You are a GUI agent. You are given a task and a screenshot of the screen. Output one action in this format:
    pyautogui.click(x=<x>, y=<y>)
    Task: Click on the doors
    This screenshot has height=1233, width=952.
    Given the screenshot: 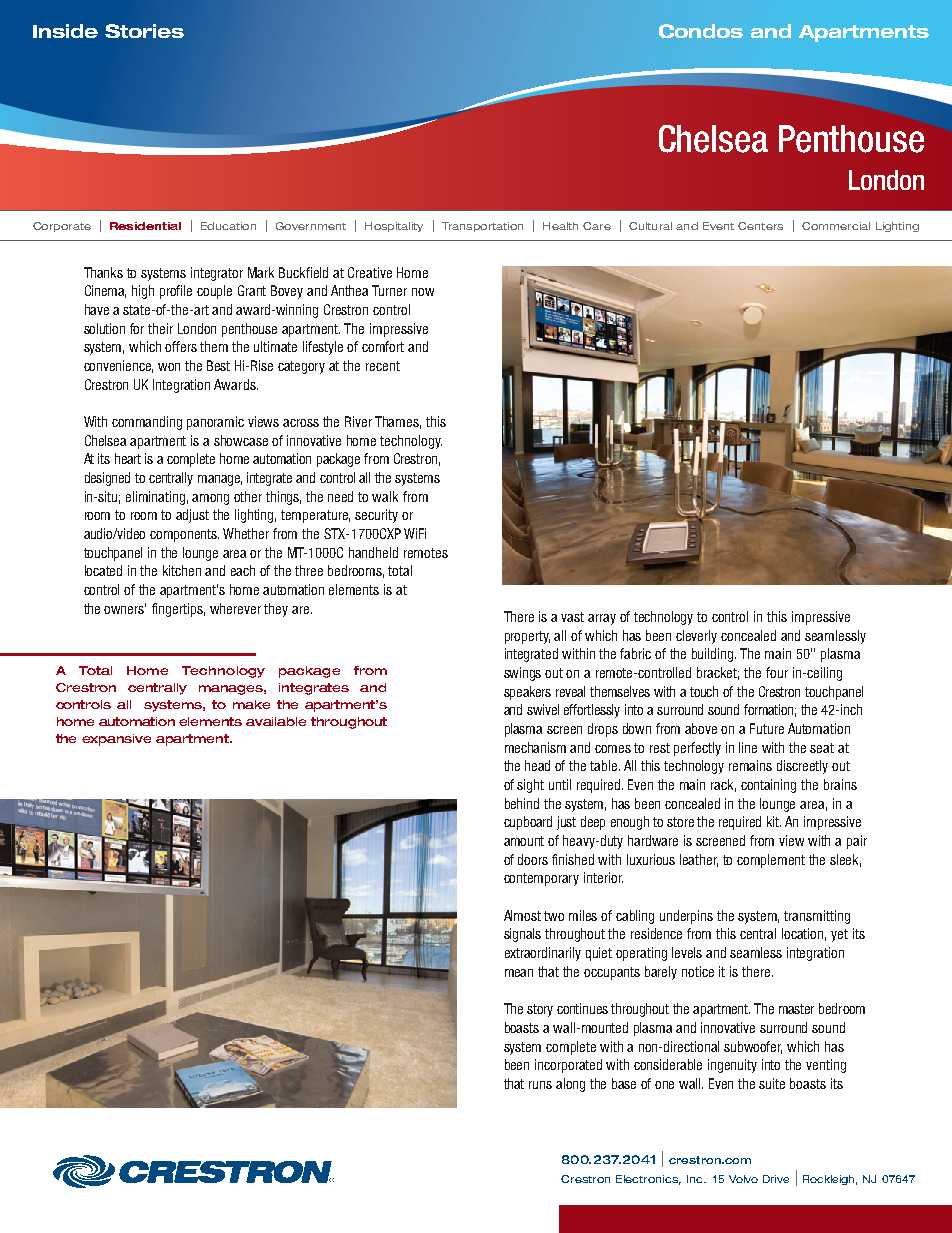 What is the action you would take?
    pyautogui.click(x=533, y=859)
